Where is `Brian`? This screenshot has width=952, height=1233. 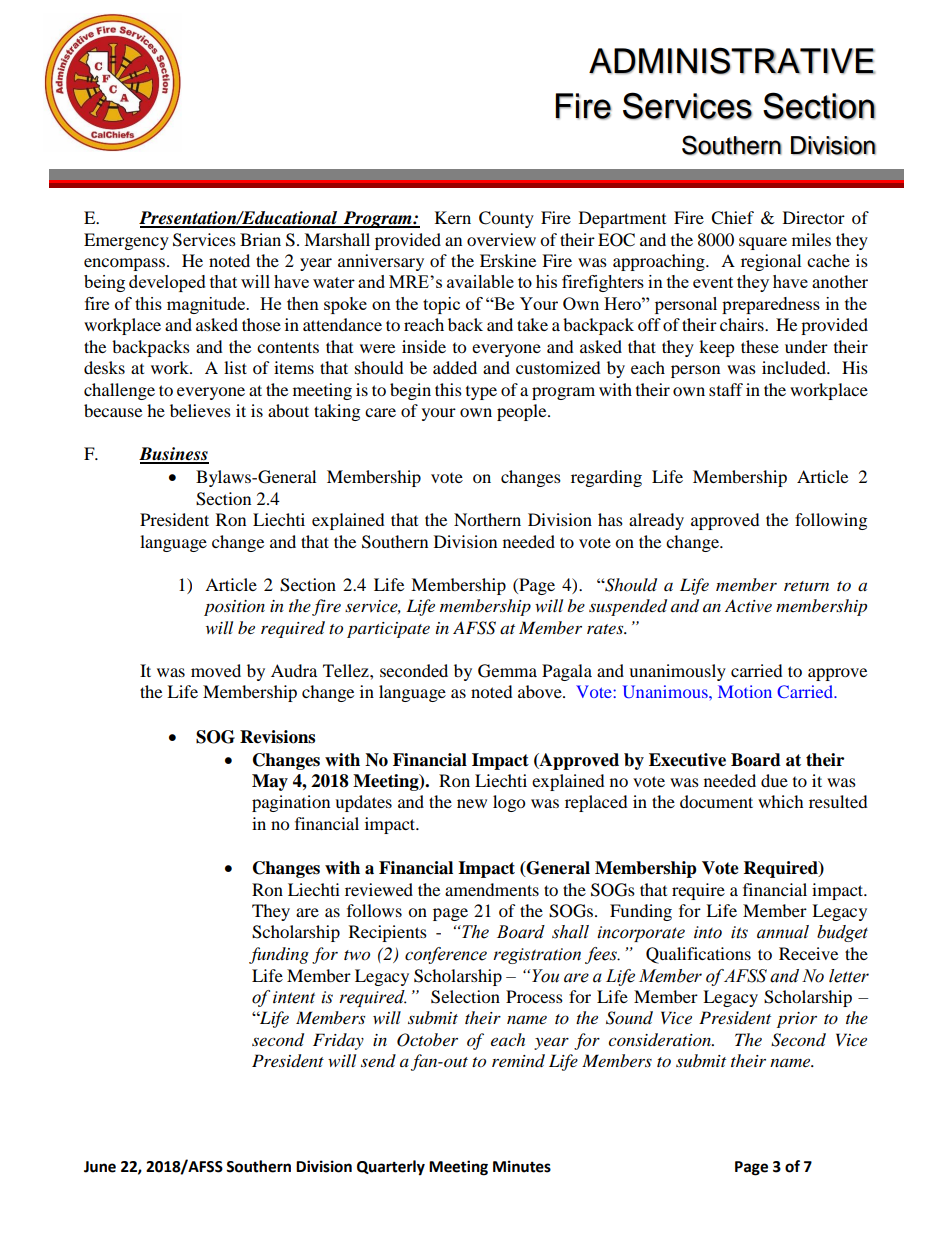 Brian is located at coordinates (260, 239).
